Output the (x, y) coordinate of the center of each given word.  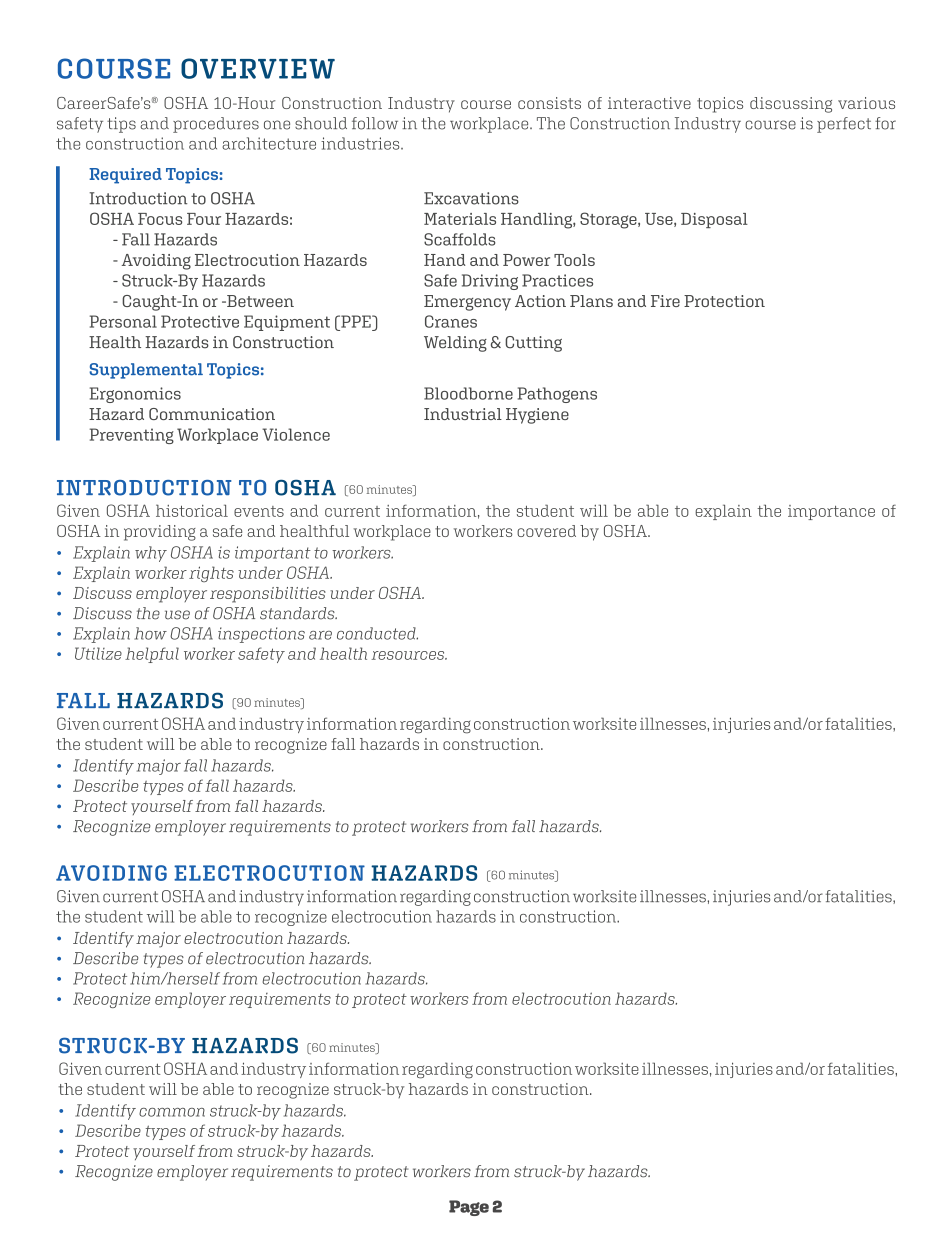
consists (549, 103)
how (150, 633)
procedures (216, 125)
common (172, 1112)
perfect (844, 125)
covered (546, 531)
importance (831, 512)
